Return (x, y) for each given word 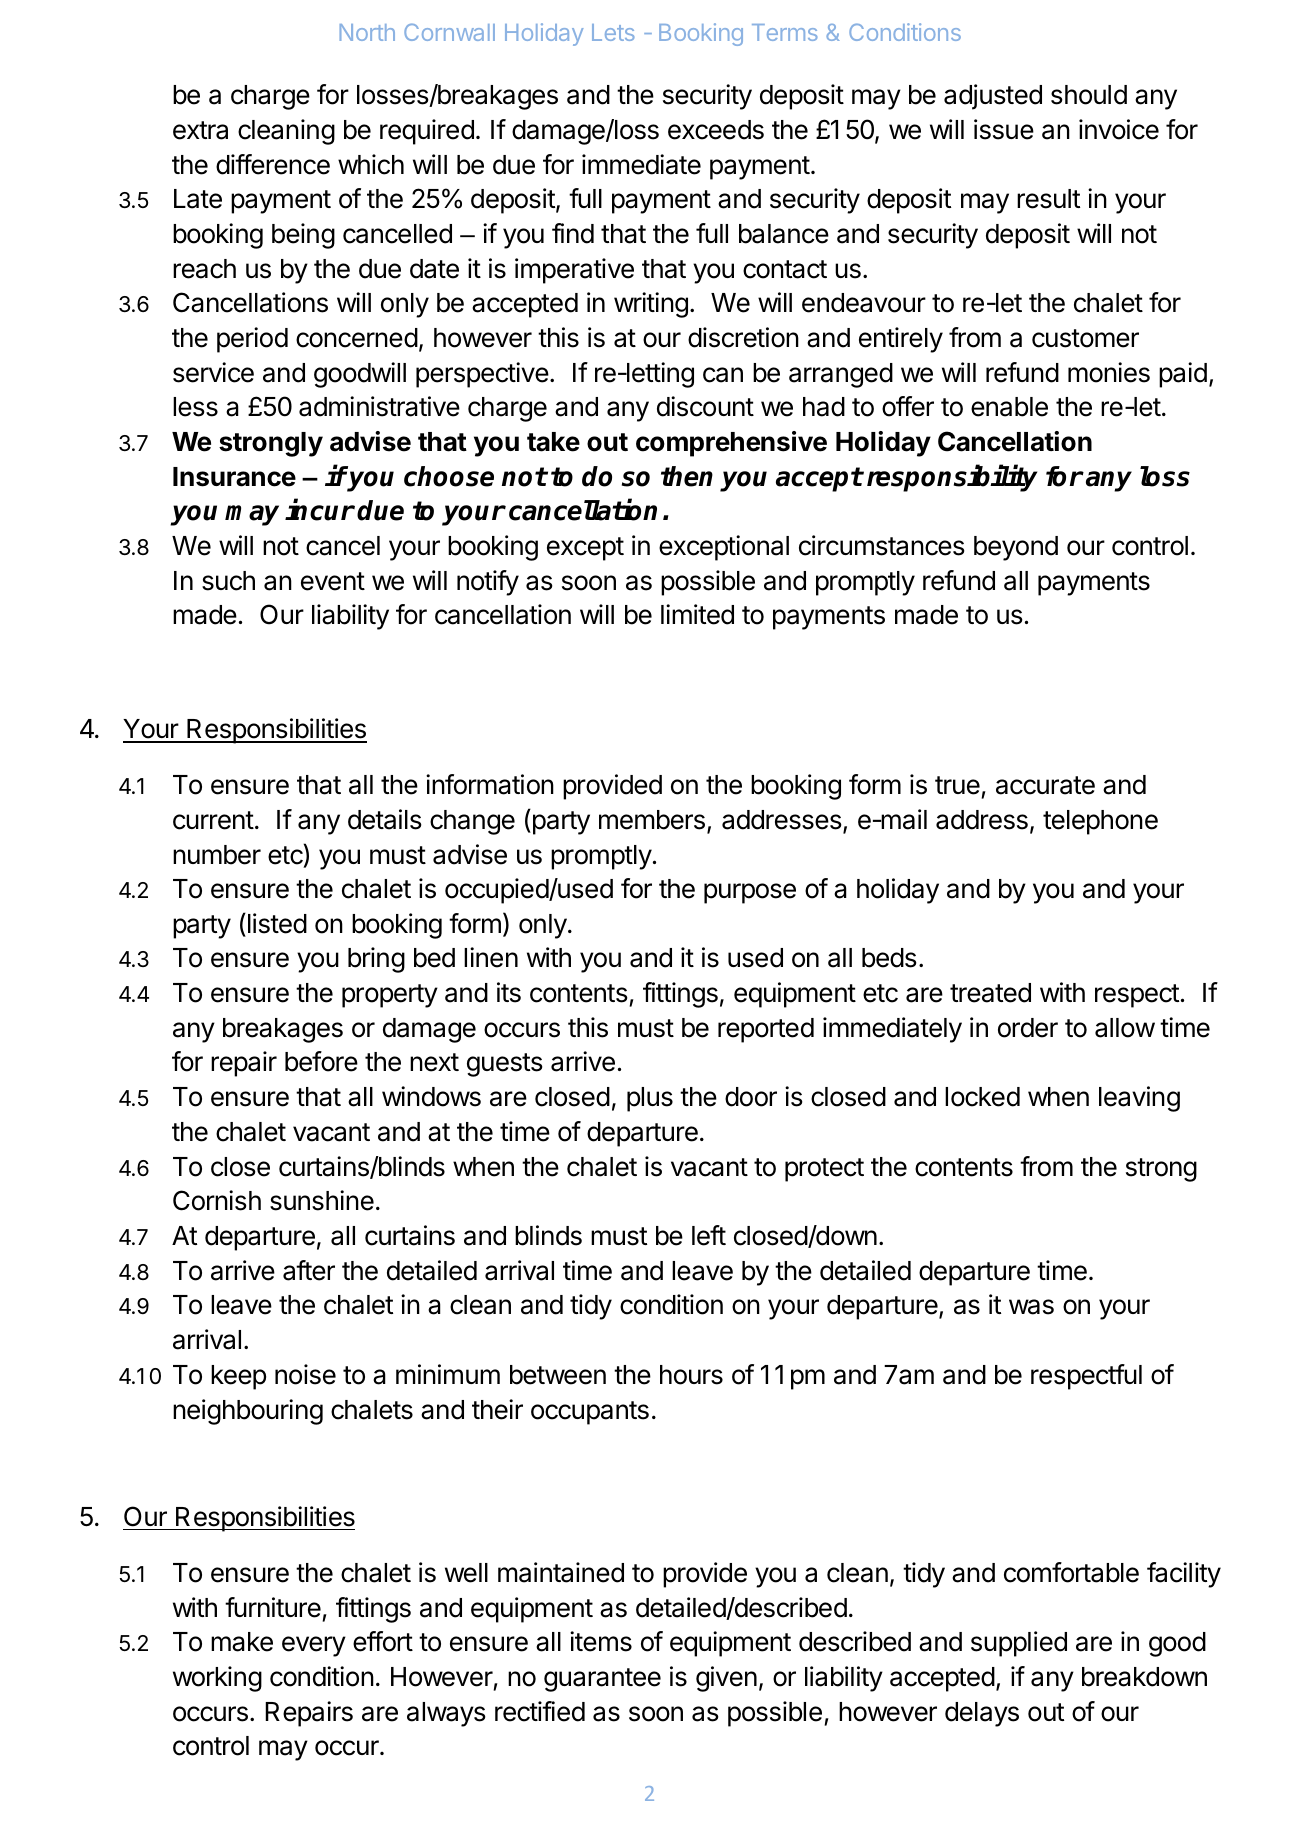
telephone (1100, 822)
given (726, 1679)
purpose (750, 893)
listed (276, 923)
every (314, 1646)
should (1089, 95)
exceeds (716, 130)
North (367, 32)
